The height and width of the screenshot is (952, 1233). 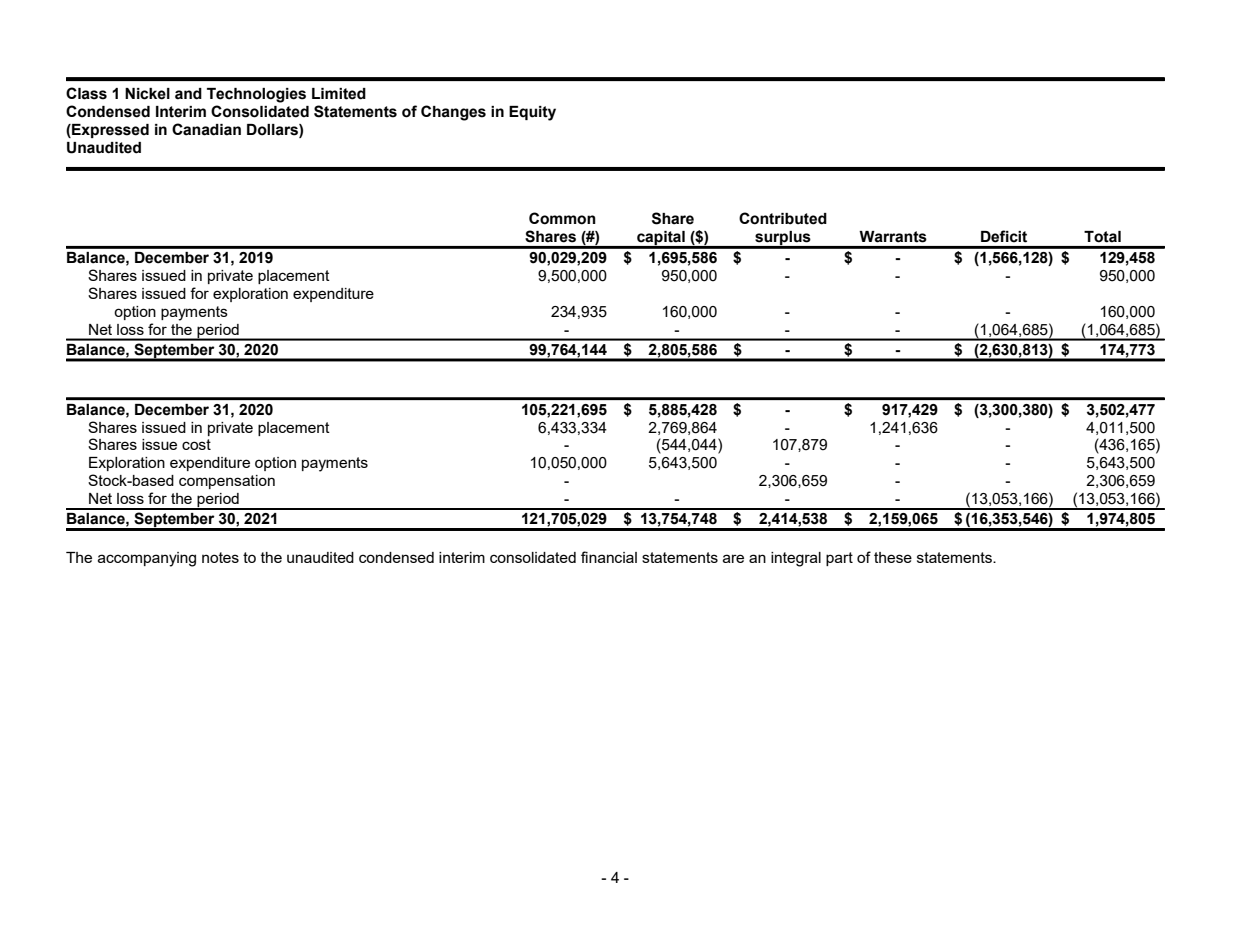 I want to click on these, so click(x=893, y=557).
